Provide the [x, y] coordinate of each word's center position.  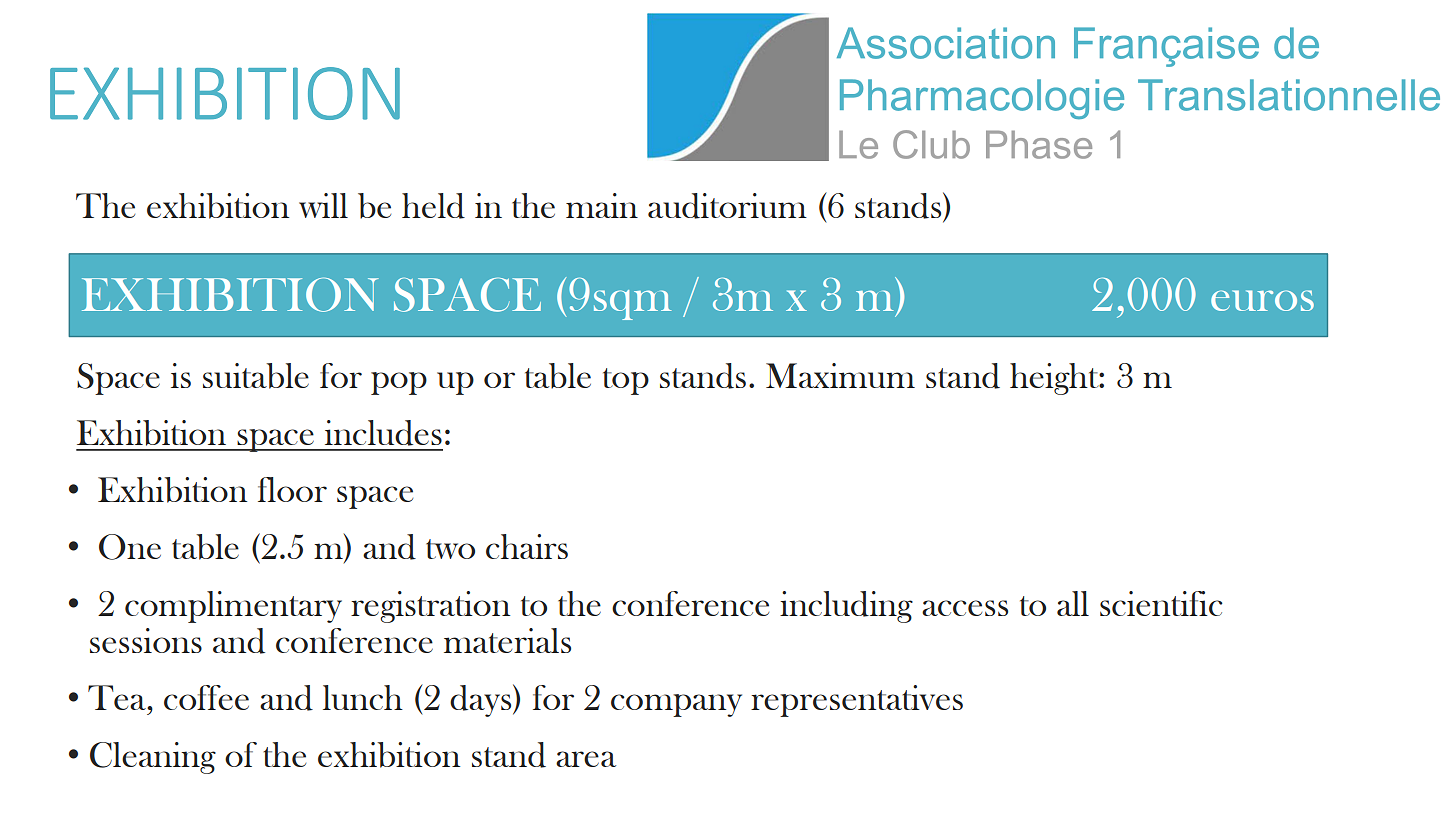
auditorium [727, 206]
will [323, 205]
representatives [857, 701]
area [586, 759]
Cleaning [153, 758]
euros [1262, 300]
